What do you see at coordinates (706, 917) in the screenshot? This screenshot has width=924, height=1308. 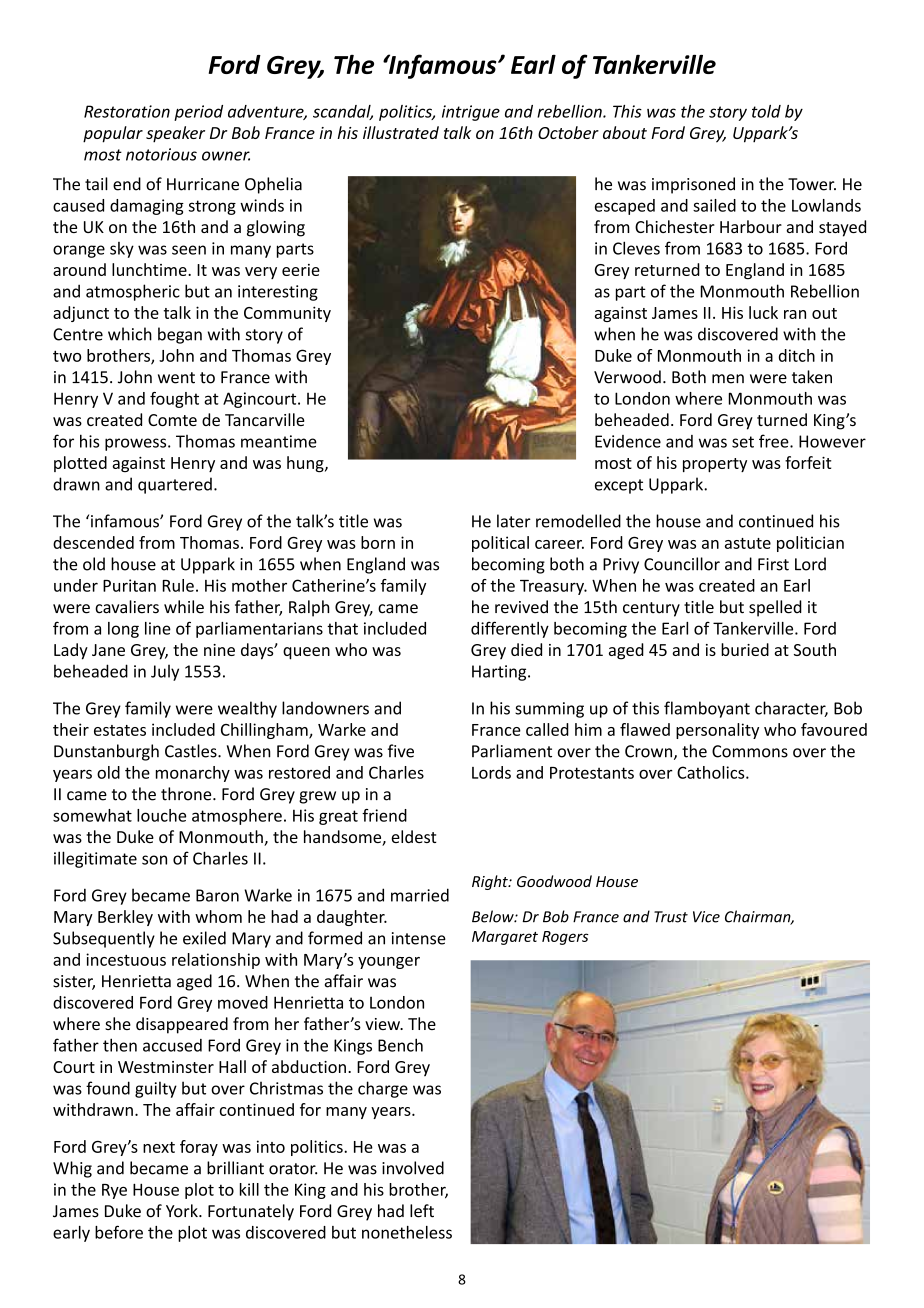 I see `Vice` at bounding box center [706, 917].
